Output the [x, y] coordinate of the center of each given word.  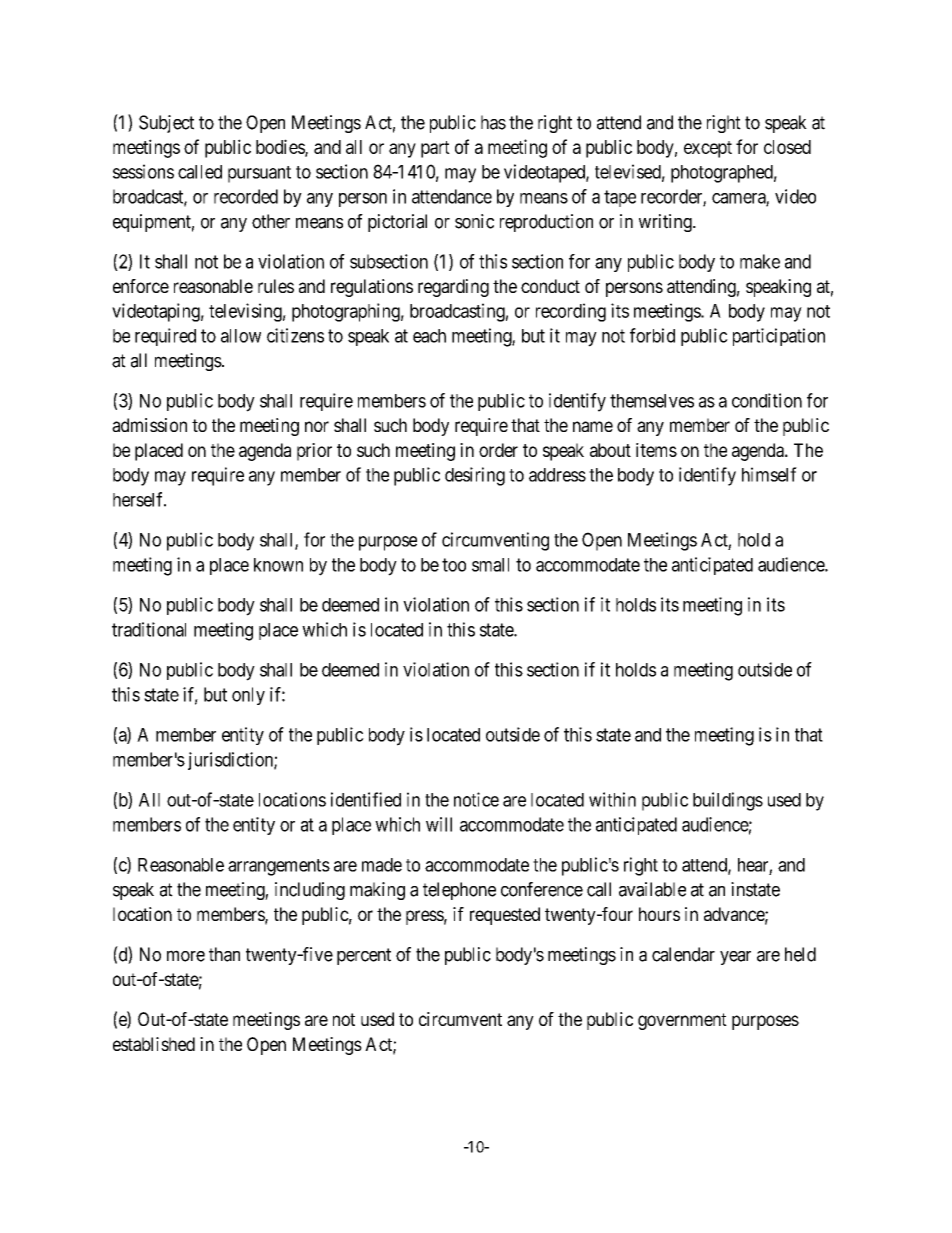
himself [769, 474]
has [493, 122]
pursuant [259, 174]
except [708, 149]
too [454, 565]
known [278, 565]
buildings [728, 801]
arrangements [279, 867]
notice [476, 799]
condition [767, 400]
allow [241, 336]
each [429, 336]
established [154, 1044]
